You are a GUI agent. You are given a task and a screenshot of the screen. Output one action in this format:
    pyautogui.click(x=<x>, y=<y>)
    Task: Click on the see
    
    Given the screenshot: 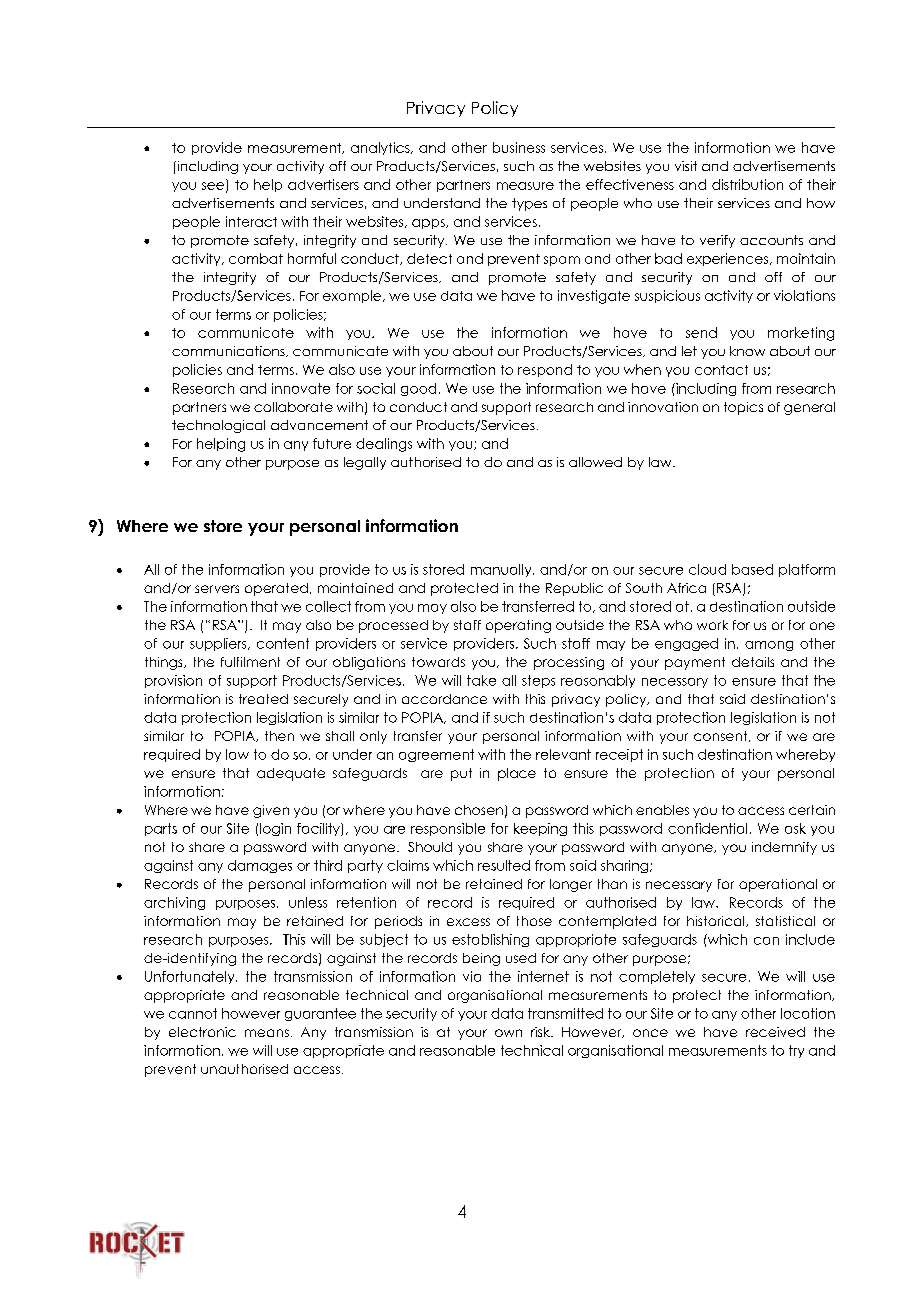 What is the action you would take?
    pyautogui.click(x=214, y=187)
